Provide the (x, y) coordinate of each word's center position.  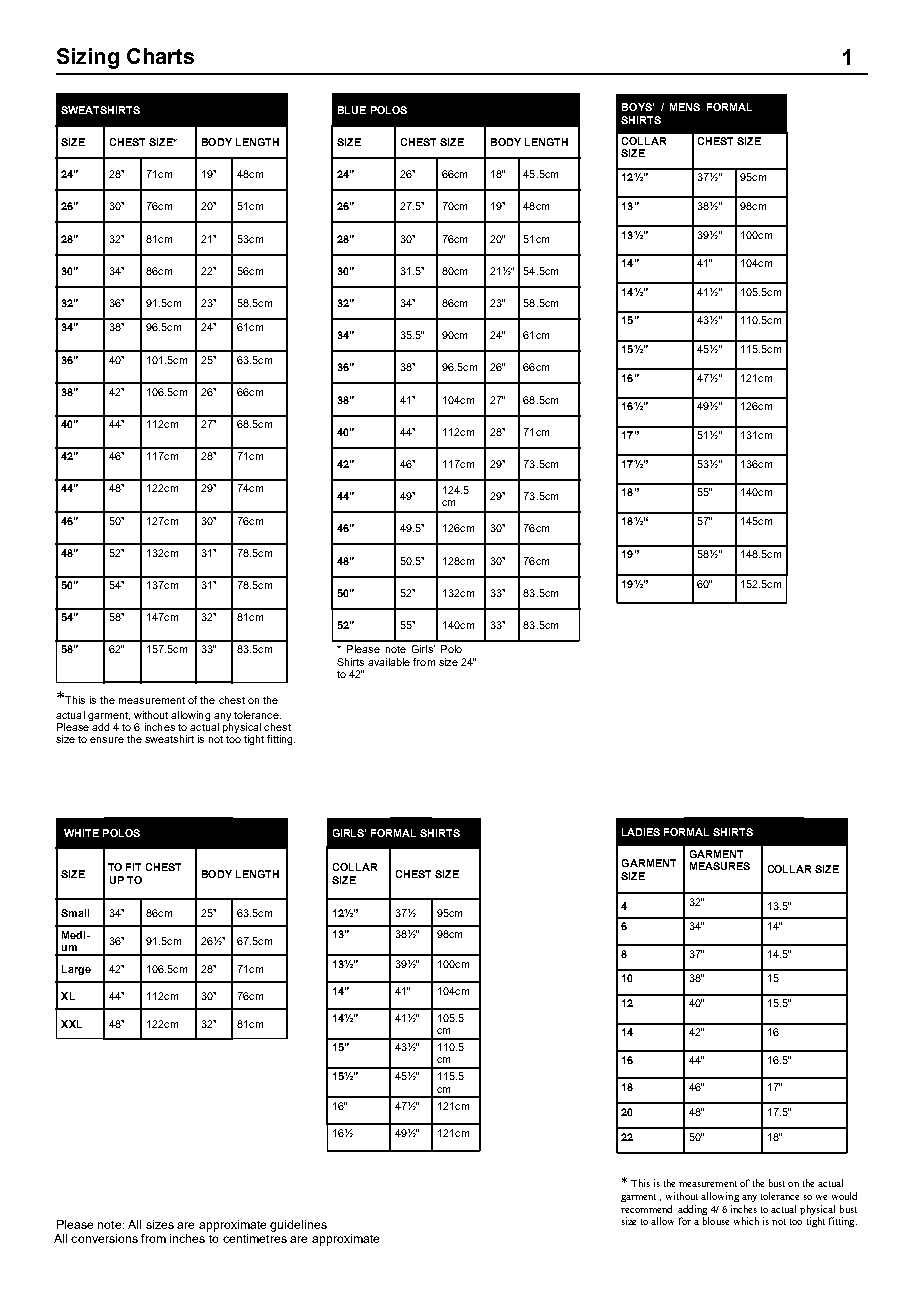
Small (75, 913)
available (389, 662)
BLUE (352, 110)
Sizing (88, 58)
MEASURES (720, 866)
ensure (107, 740)
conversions (104, 1238)
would (844, 1196)
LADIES (641, 832)
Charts (160, 56)
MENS (685, 107)
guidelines (298, 1226)
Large (76, 970)
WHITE (81, 833)
